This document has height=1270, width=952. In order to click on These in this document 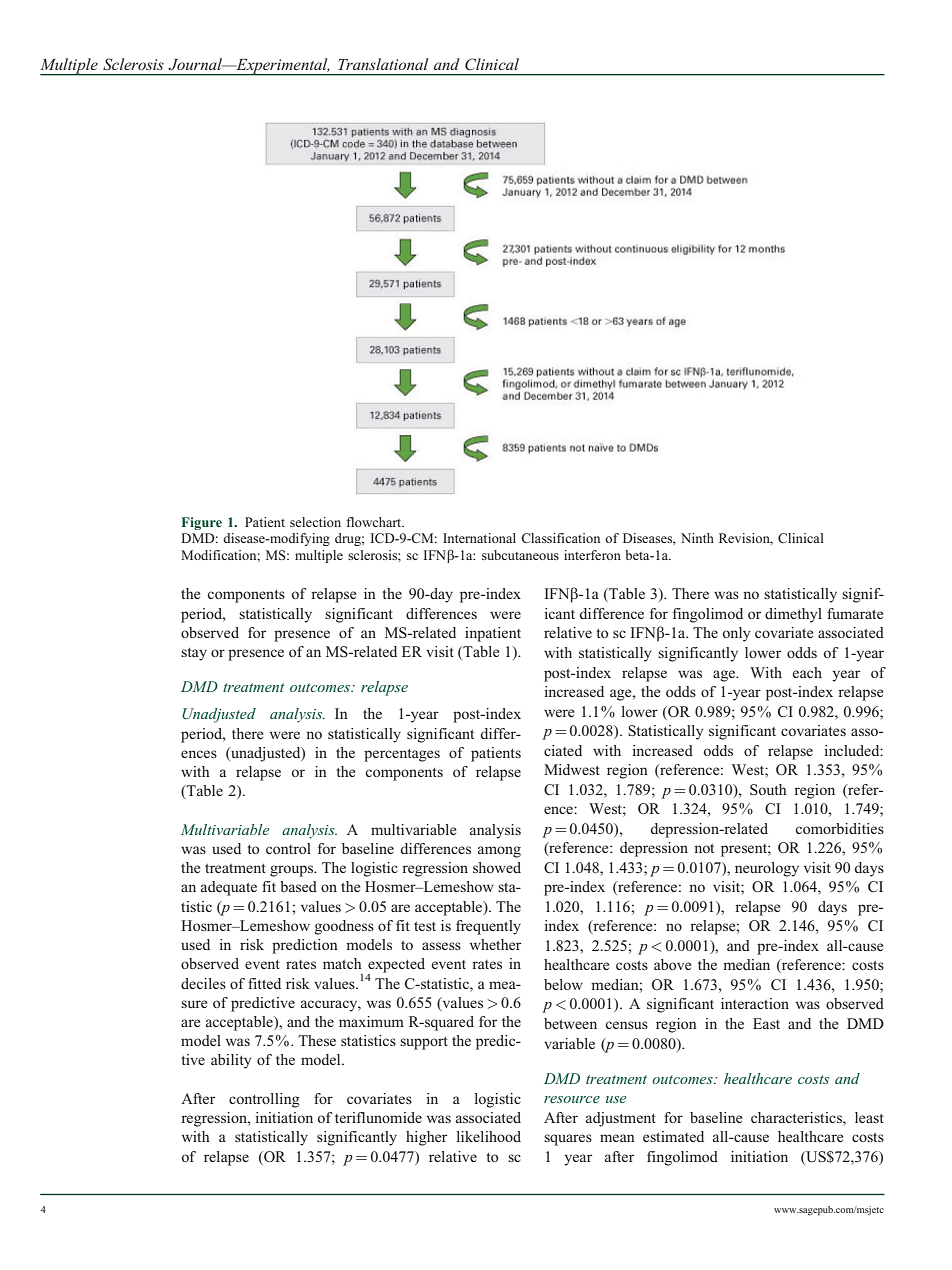, I will do `click(317, 1040)`.
